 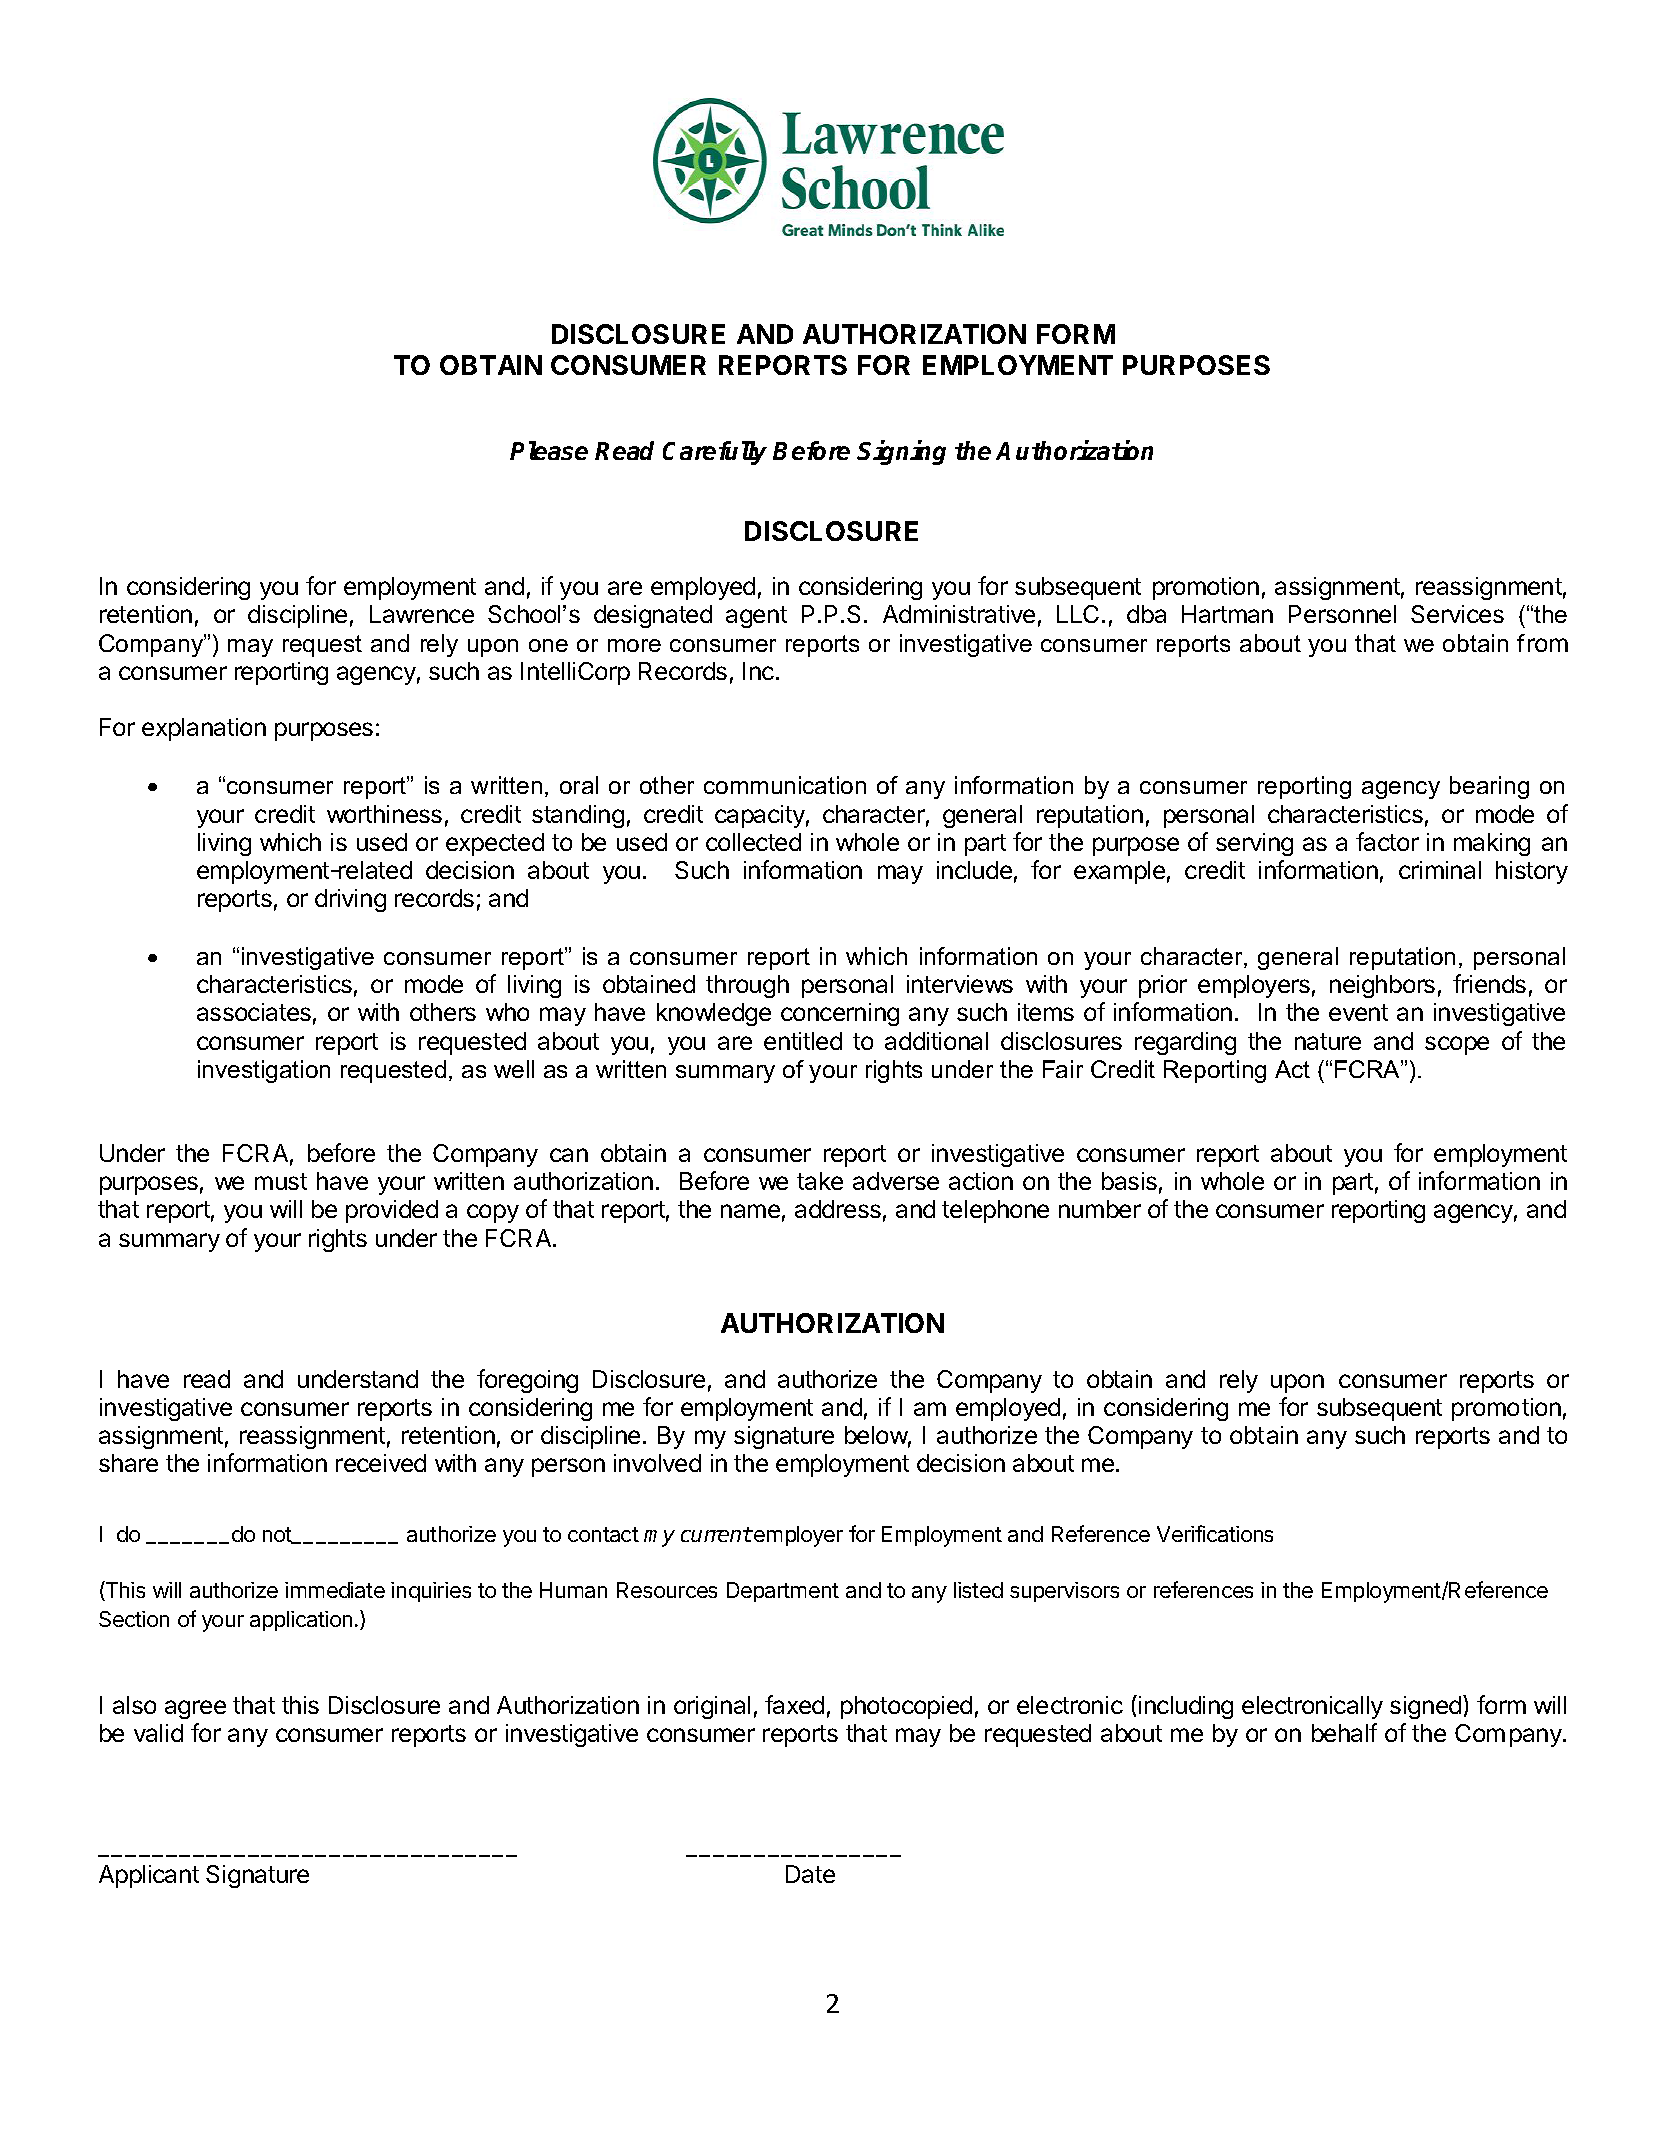 What do you see at coordinates (901, 452) in the document?
I see `Signing` at bounding box center [901, 452].
